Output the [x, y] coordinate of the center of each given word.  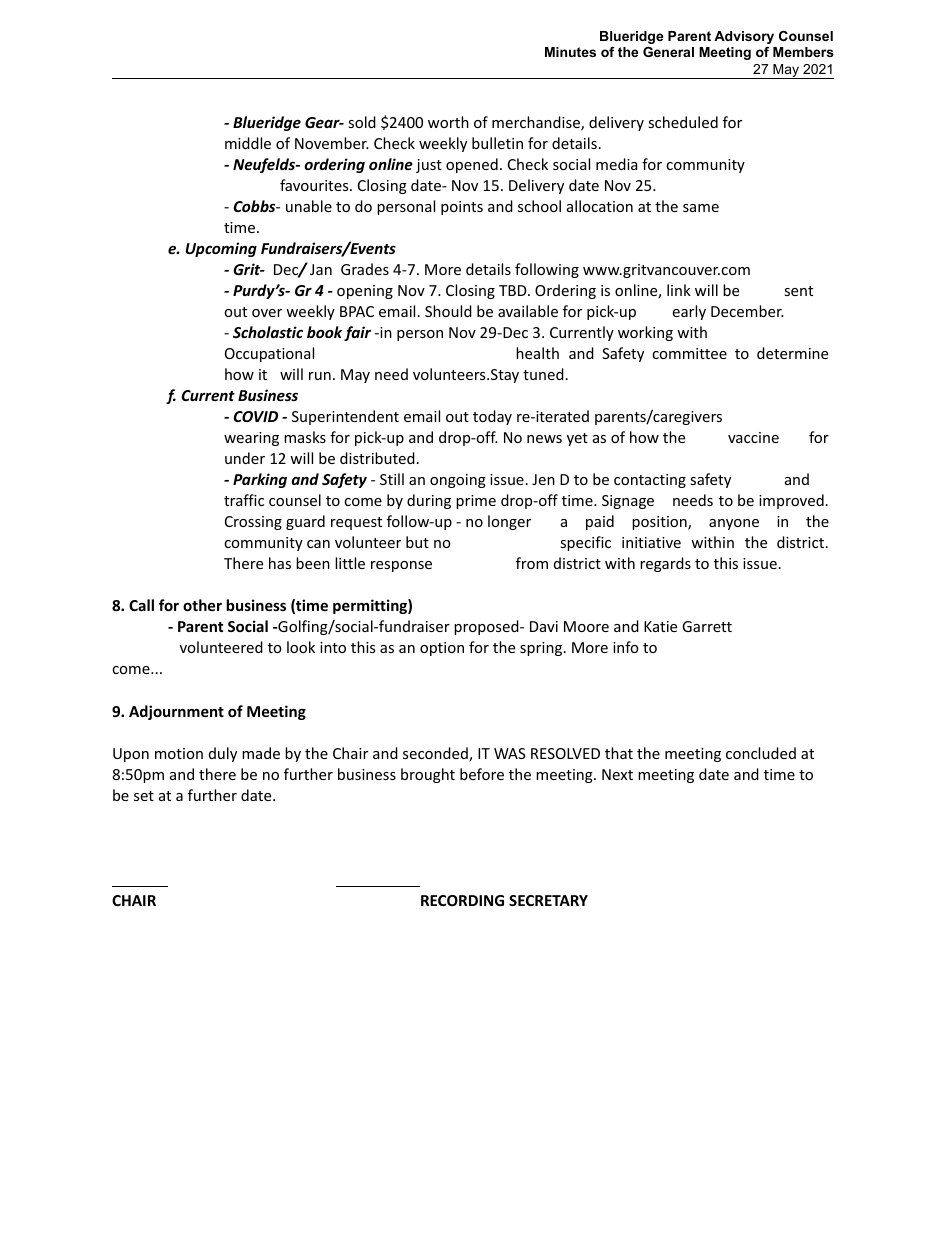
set [144, 796]
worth [448, 122]
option [442, 649]
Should [448, 311]
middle [248, 143]
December [747, 311]
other [202, 605]
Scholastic [268, 332]
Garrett [707, 626]
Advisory [744, 37]
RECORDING [462, 900]
